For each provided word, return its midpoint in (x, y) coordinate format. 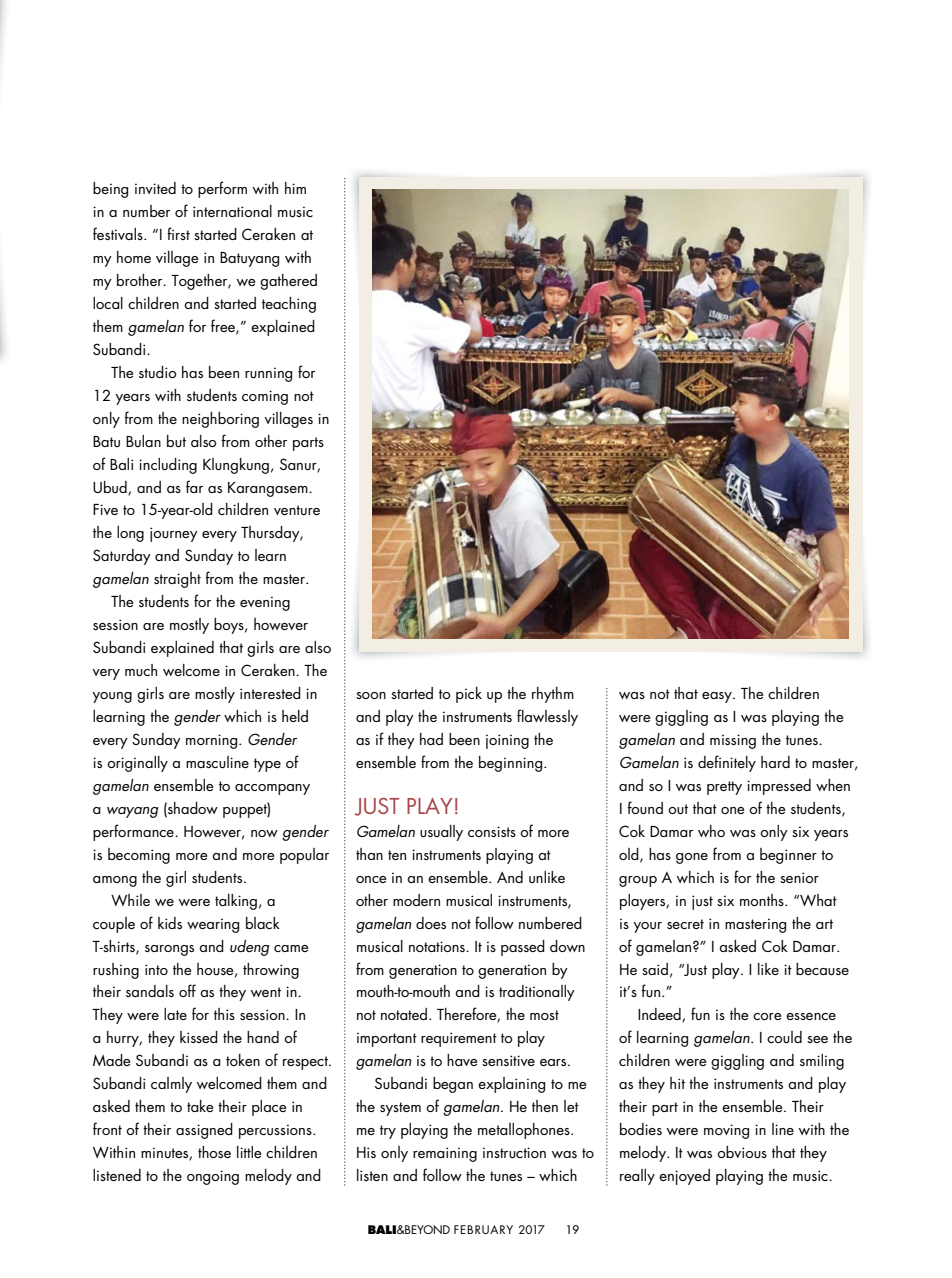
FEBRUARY (483, 1229)
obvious (742, 1152)
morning (213, 741)
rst (183, 235)
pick (469, 695)
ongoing (213, 1177)
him (295, 188)
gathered (288, 282)
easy (718, 697)
